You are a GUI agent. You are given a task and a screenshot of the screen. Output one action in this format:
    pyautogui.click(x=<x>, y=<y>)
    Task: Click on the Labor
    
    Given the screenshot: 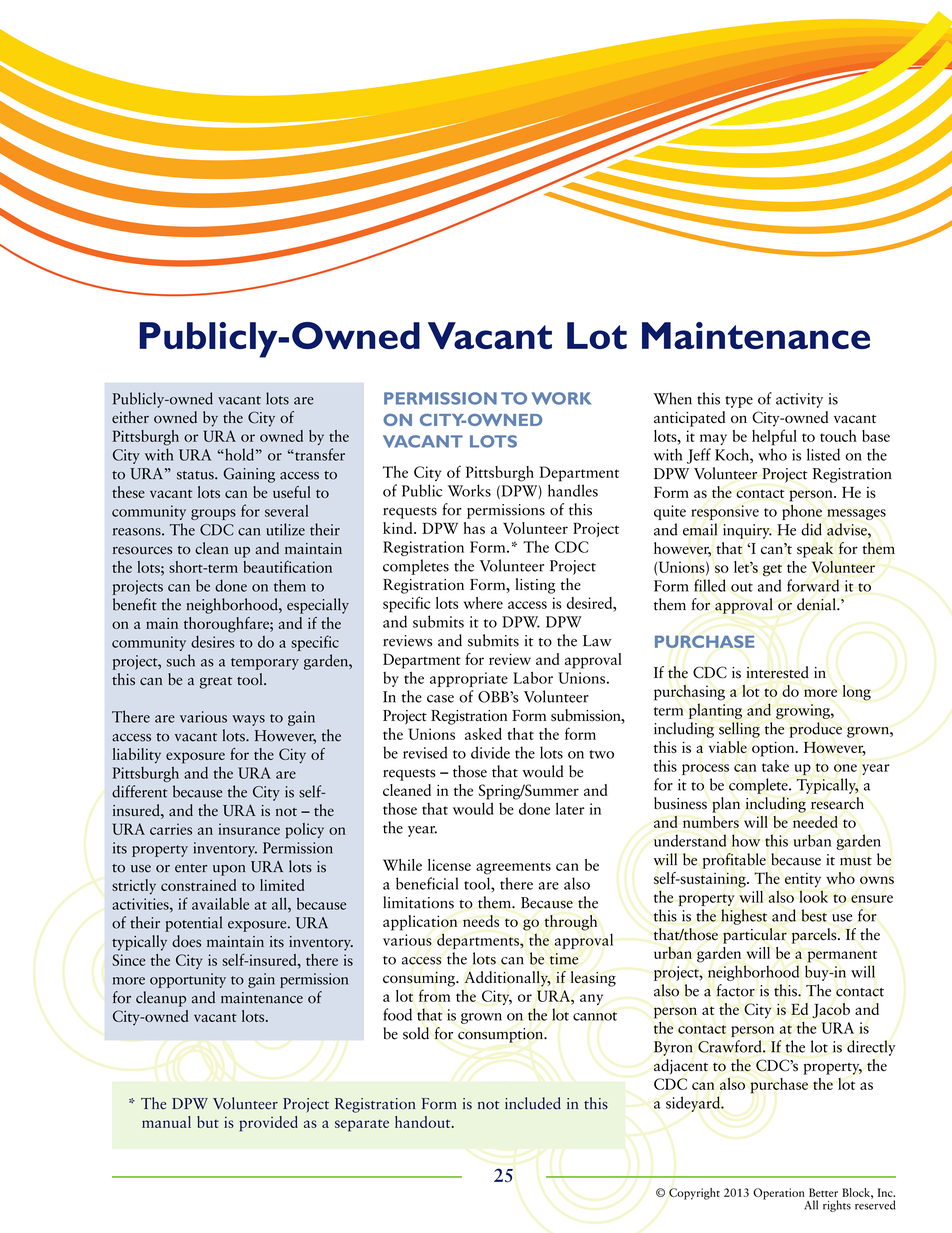 What is the action you would take?
    pyautogui.click(x=533, y=677)
